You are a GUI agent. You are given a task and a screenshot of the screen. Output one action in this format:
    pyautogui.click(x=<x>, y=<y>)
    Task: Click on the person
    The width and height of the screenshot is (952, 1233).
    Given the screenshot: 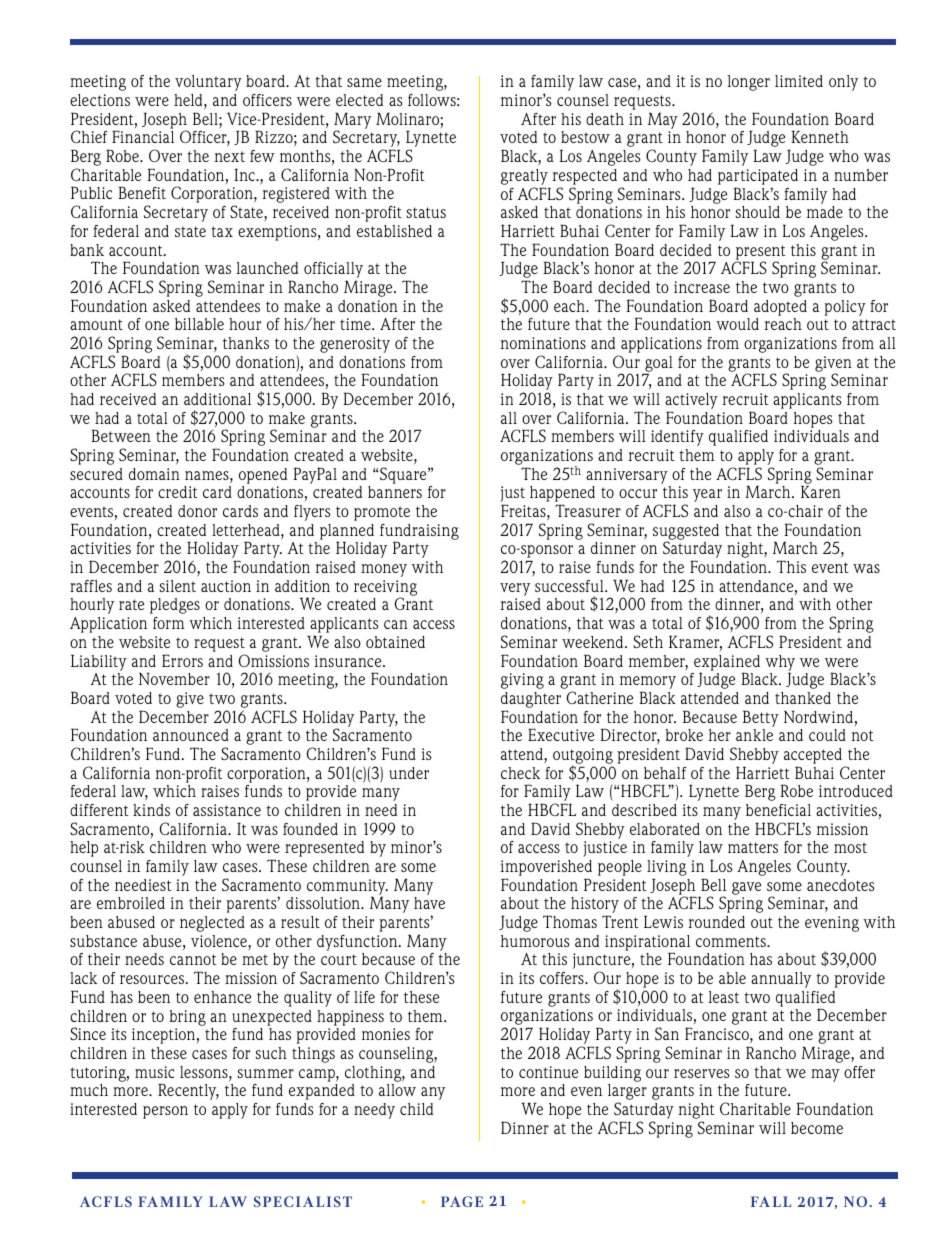 What is the action you would take?
    pyautogui.click(x=165, y=1112)
